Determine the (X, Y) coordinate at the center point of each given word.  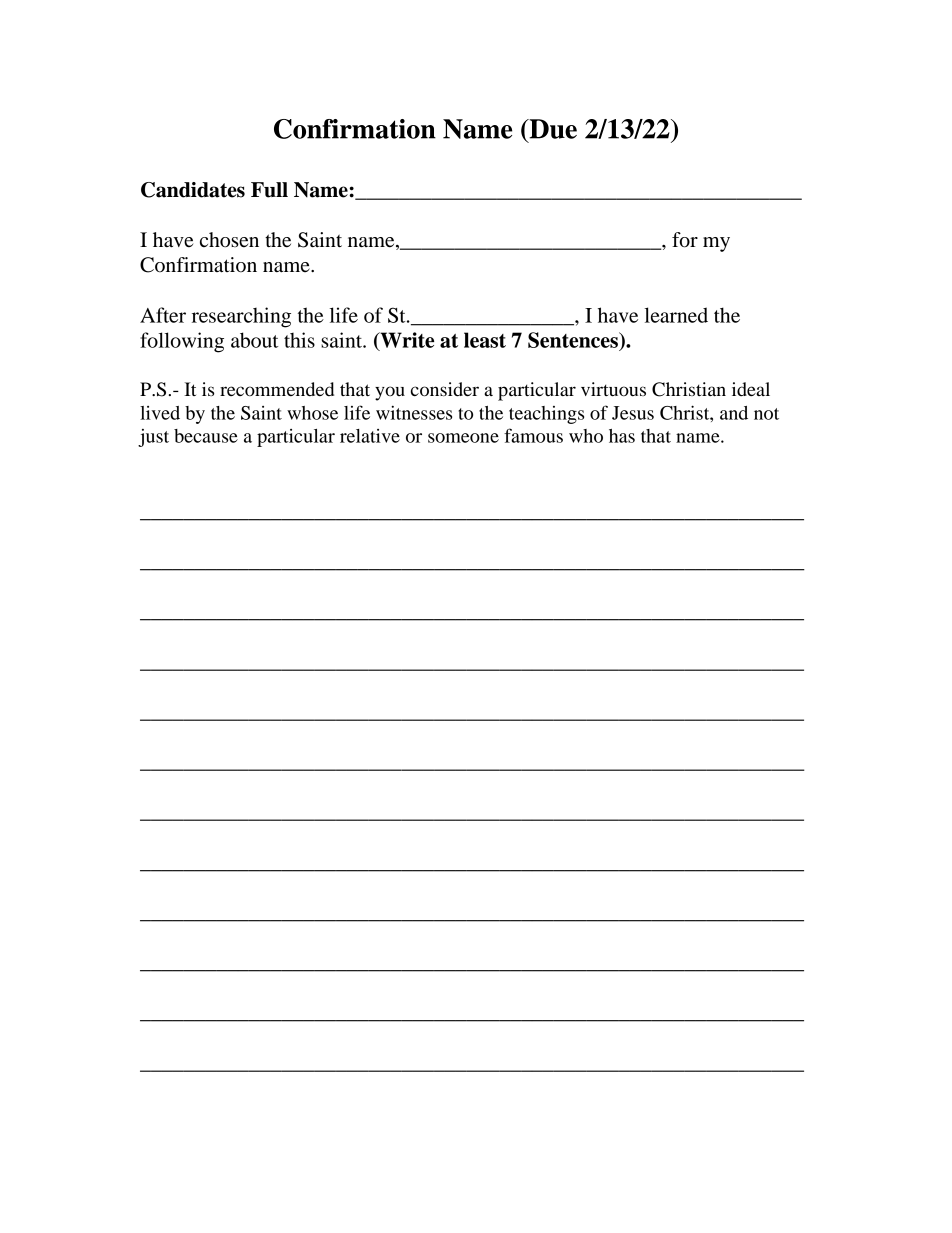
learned (676, 315)
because (206, 436)
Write (406, 341)
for (685, 240)
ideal (751, 389)
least (485, 340)
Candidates (193, 190)
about (254, 340)
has (622, 436)
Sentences (574, 340)
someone (463, 438)
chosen (229, 240)
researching (241, 317)
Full (269, 190)
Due (552, 129)
